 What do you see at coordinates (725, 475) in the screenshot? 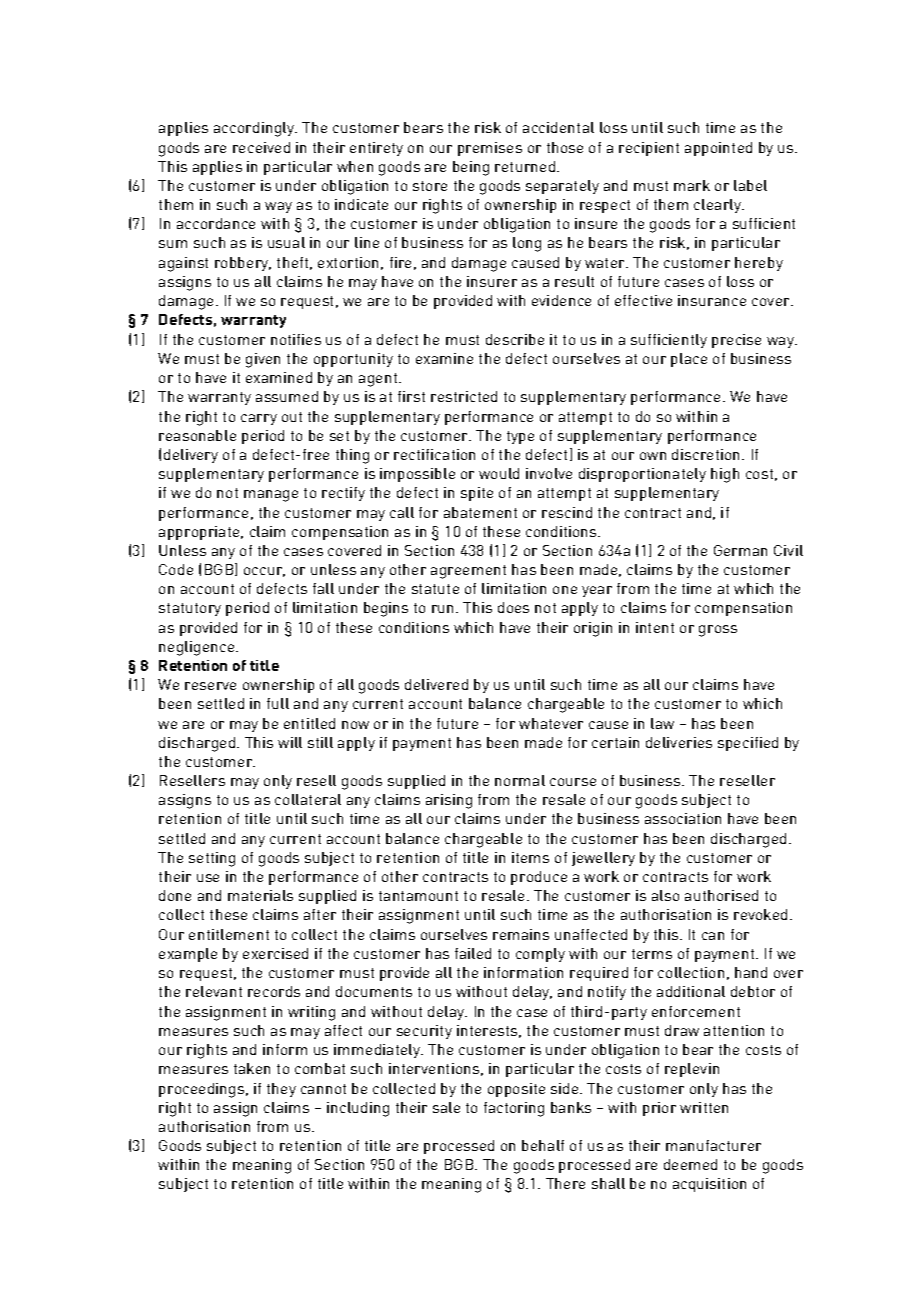
I see `high` at bounding box center [725, 475].
